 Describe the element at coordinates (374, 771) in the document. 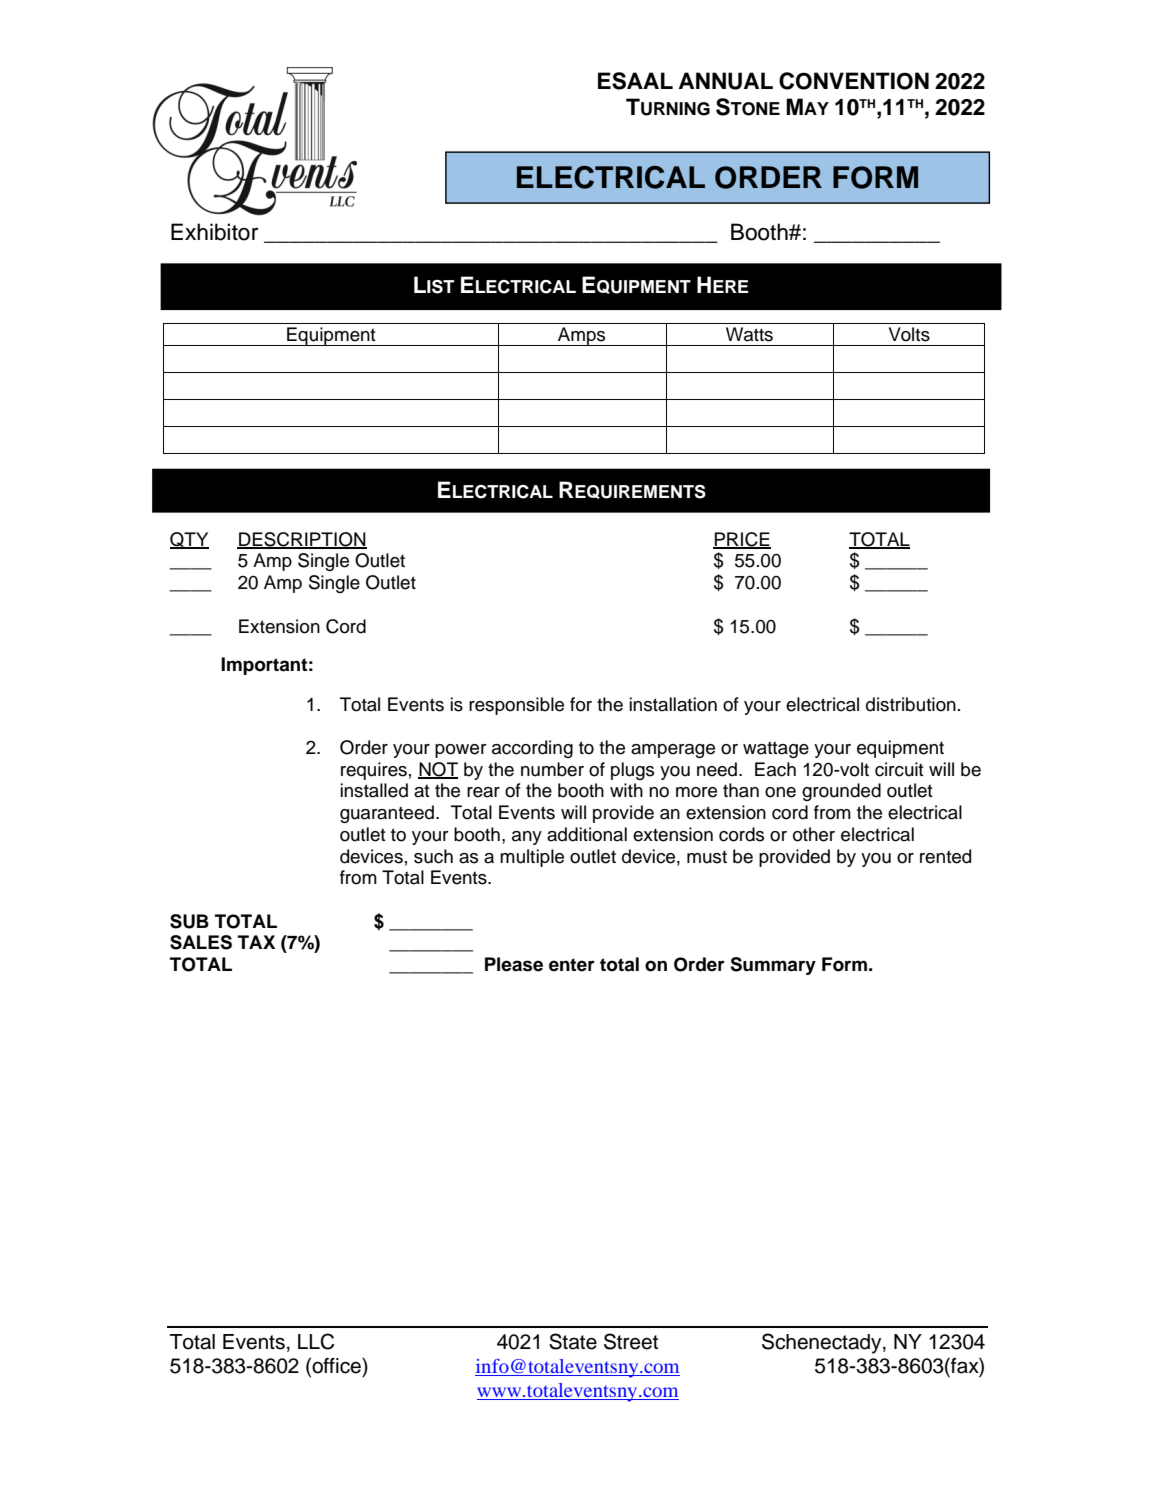

I see `requires` at that location.
